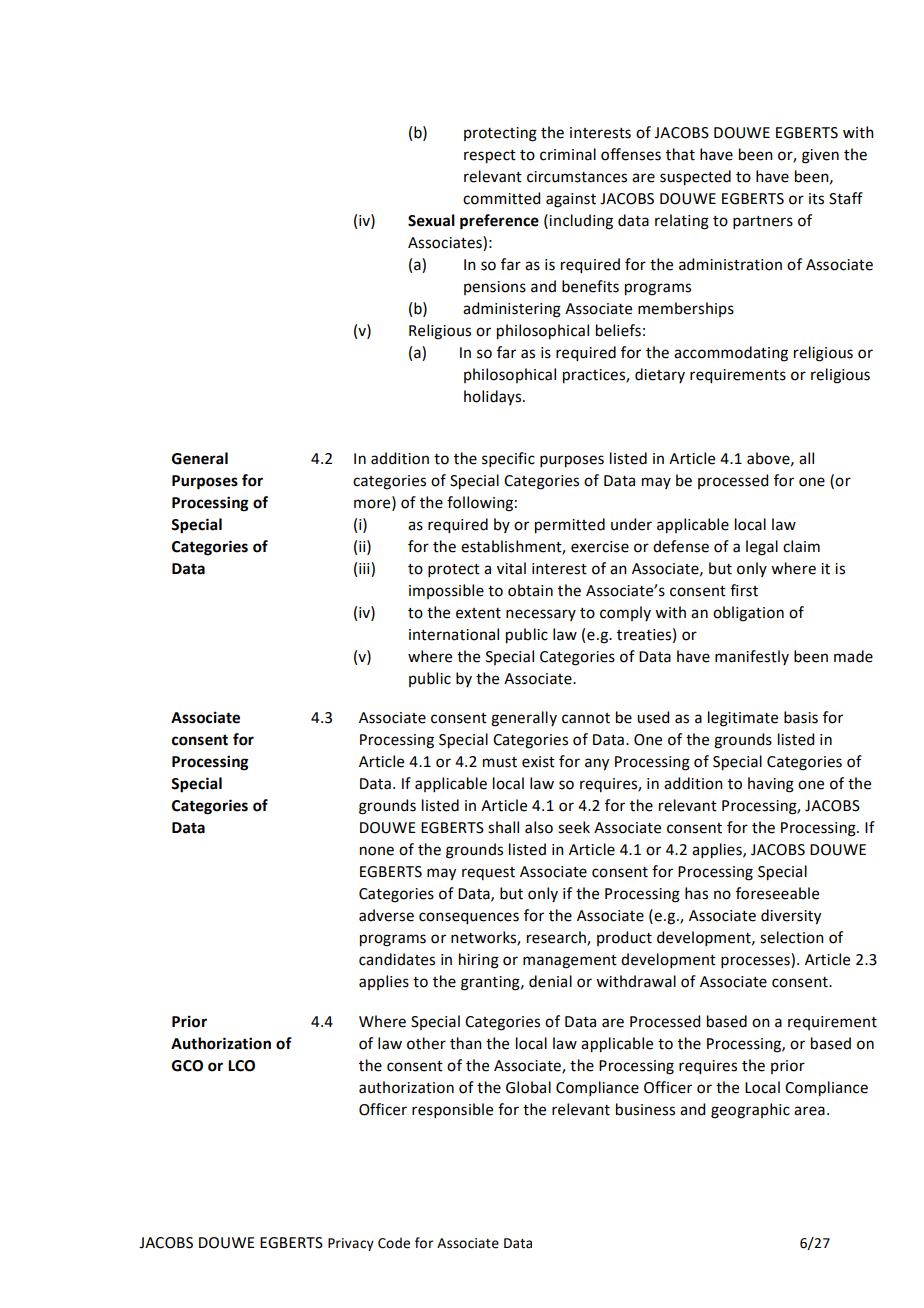  What do you see at coordinates (570, 526) in the page?
I see `permitted` at bounding box center [570, 526].
